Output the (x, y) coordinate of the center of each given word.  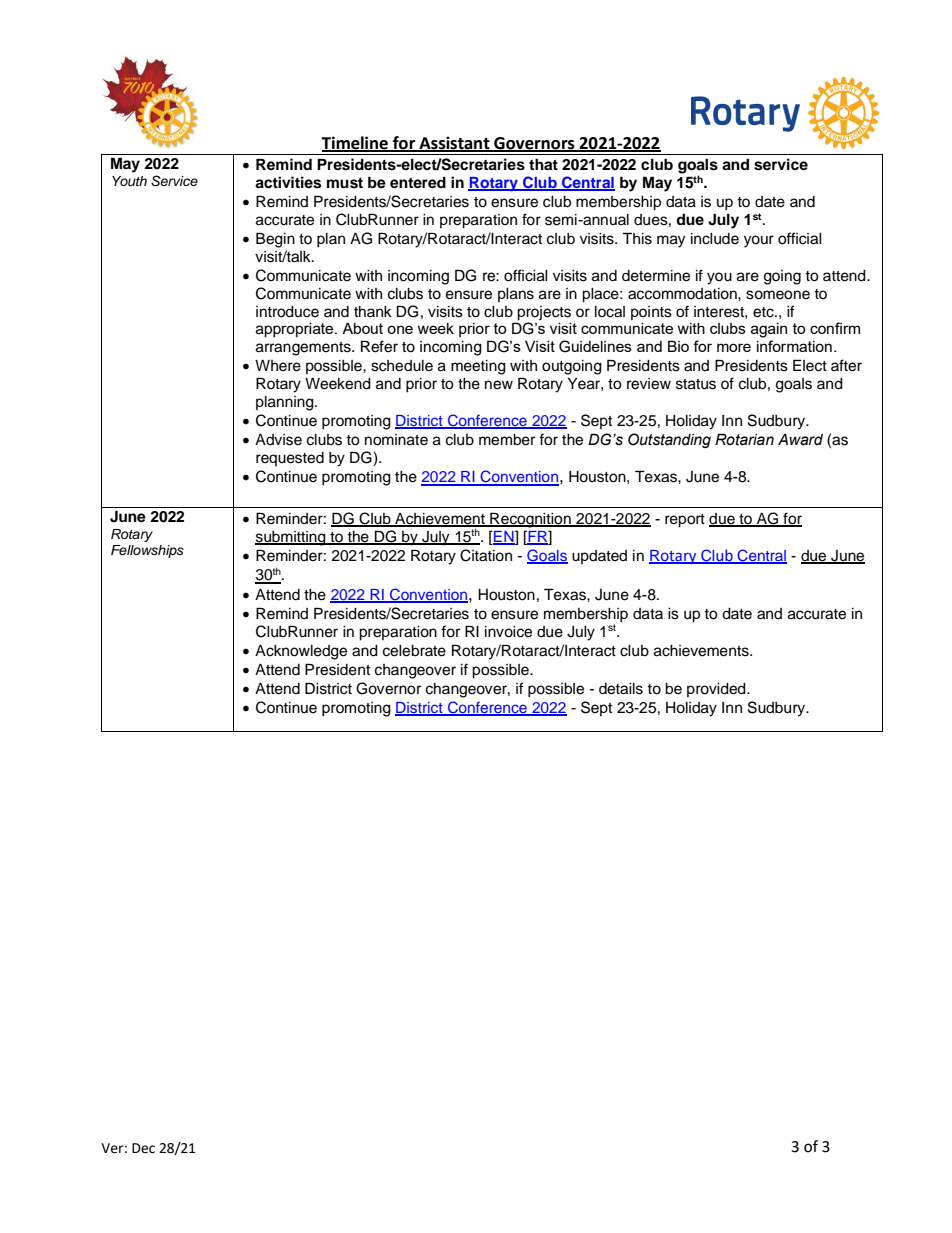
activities (288, 182)
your (759, 241)
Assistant (454, 143)
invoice (508, 632)
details (621, 689)
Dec (143, 1148)
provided (717, 690)
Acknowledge (301, 652)
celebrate (414, 651)
